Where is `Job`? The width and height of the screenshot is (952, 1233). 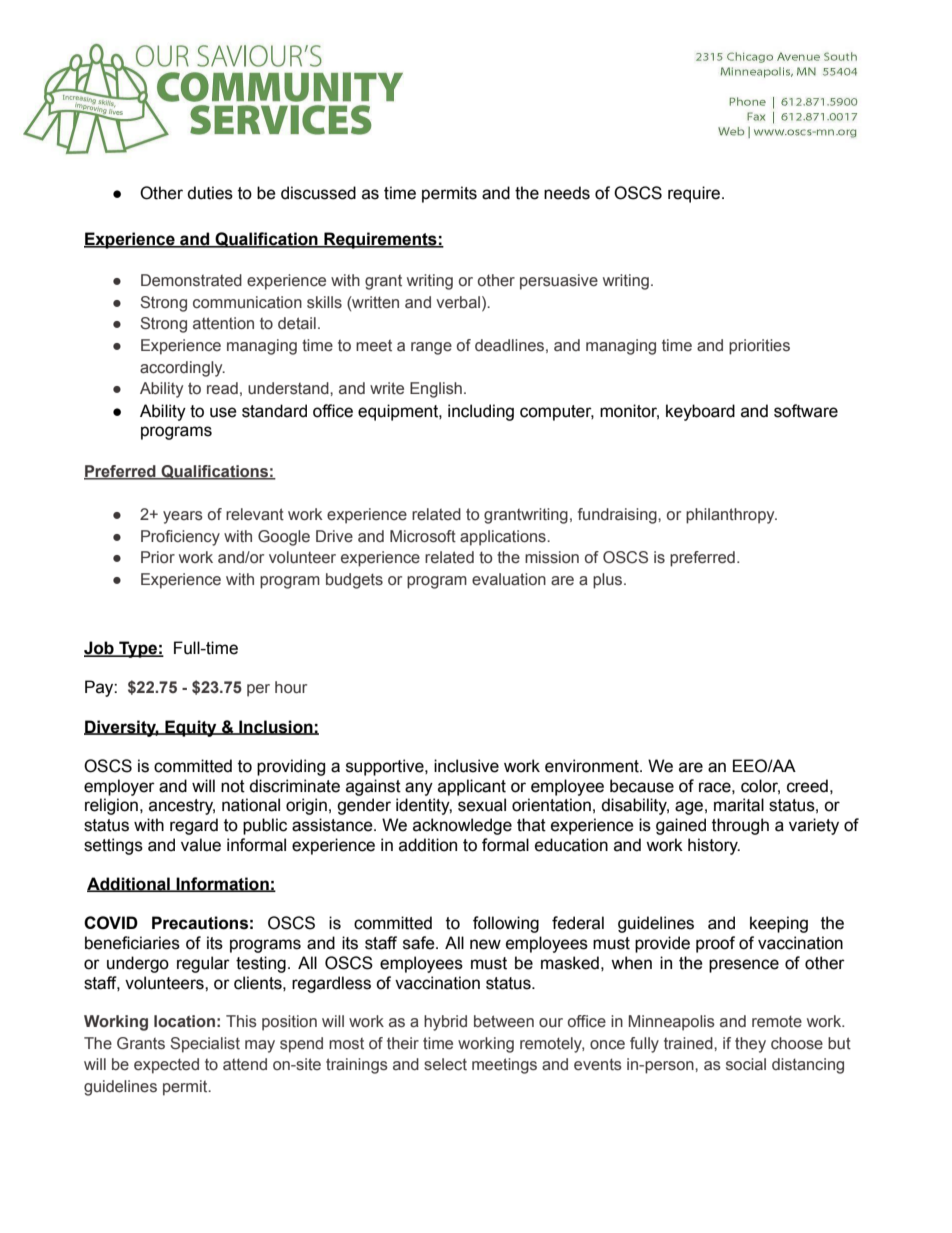 Job is located at coordinates (100, 648).
